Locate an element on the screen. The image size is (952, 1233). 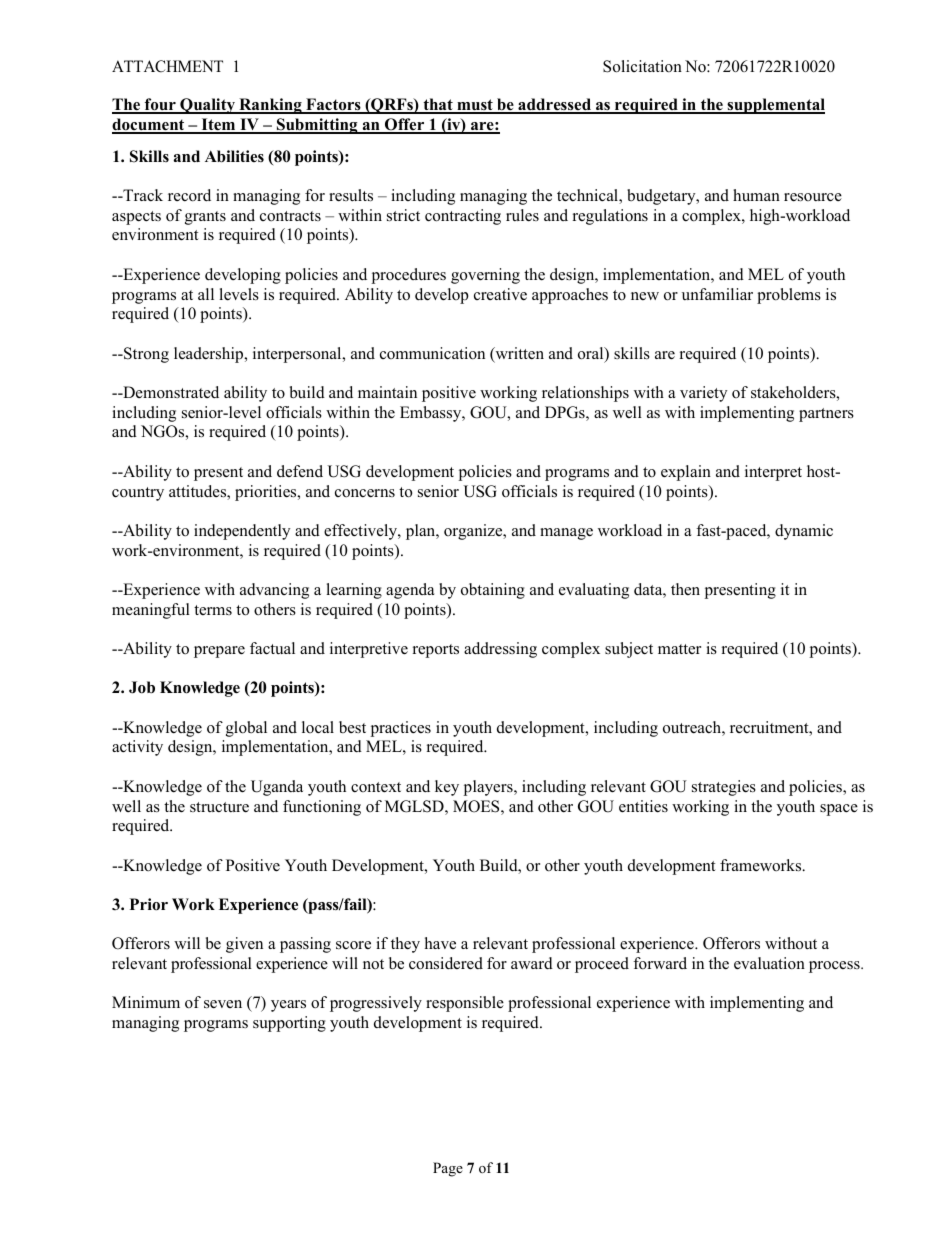
obtaining is located at coordinates (493, 591).
